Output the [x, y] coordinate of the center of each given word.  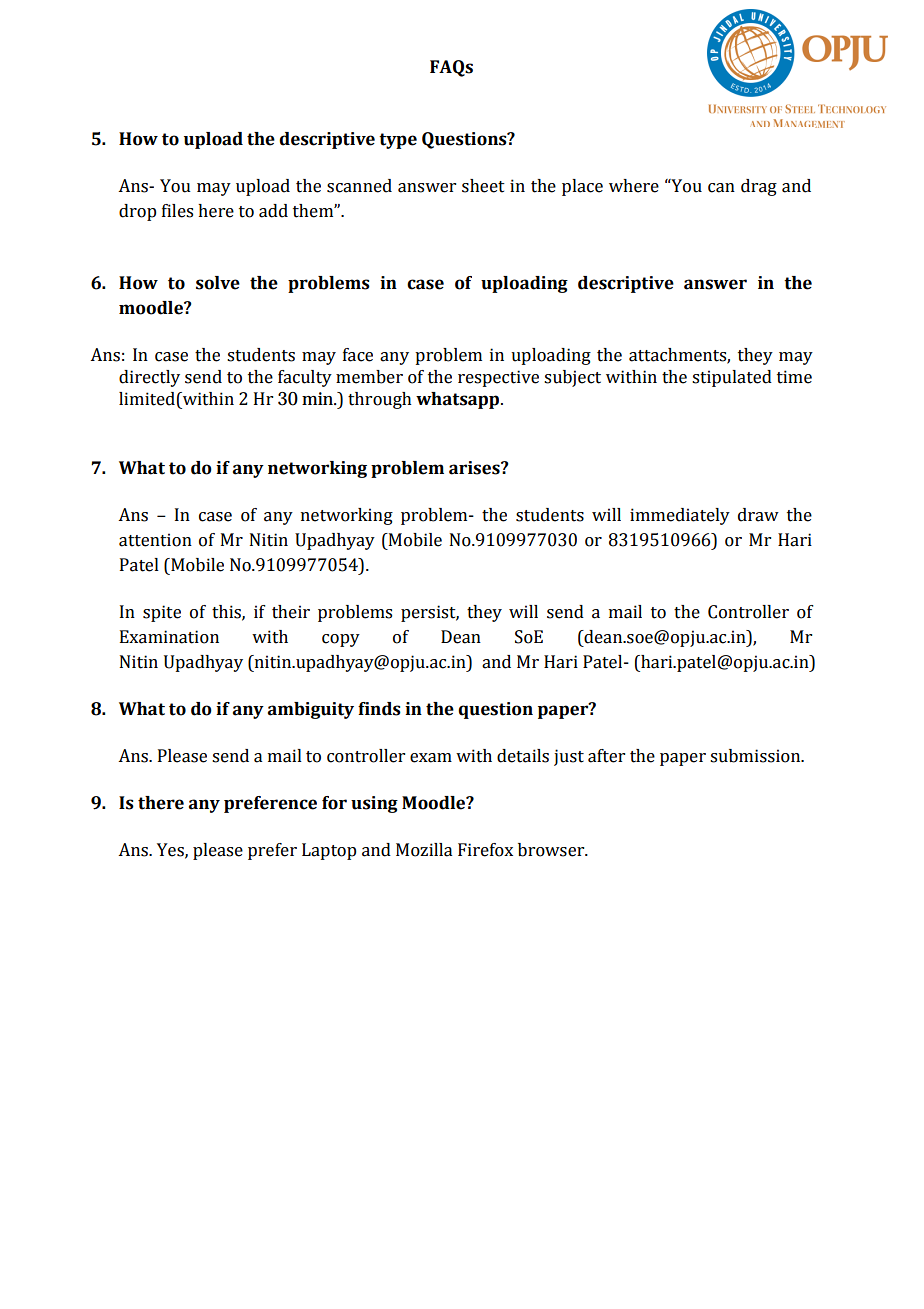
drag [759, 187]
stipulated [732, 378]
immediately [680, 516]
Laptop [329, 851]
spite [162, 613]
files [177, 211]
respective [498, 378]
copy [341, 640]
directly [149, 378]
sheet [483, 186]
